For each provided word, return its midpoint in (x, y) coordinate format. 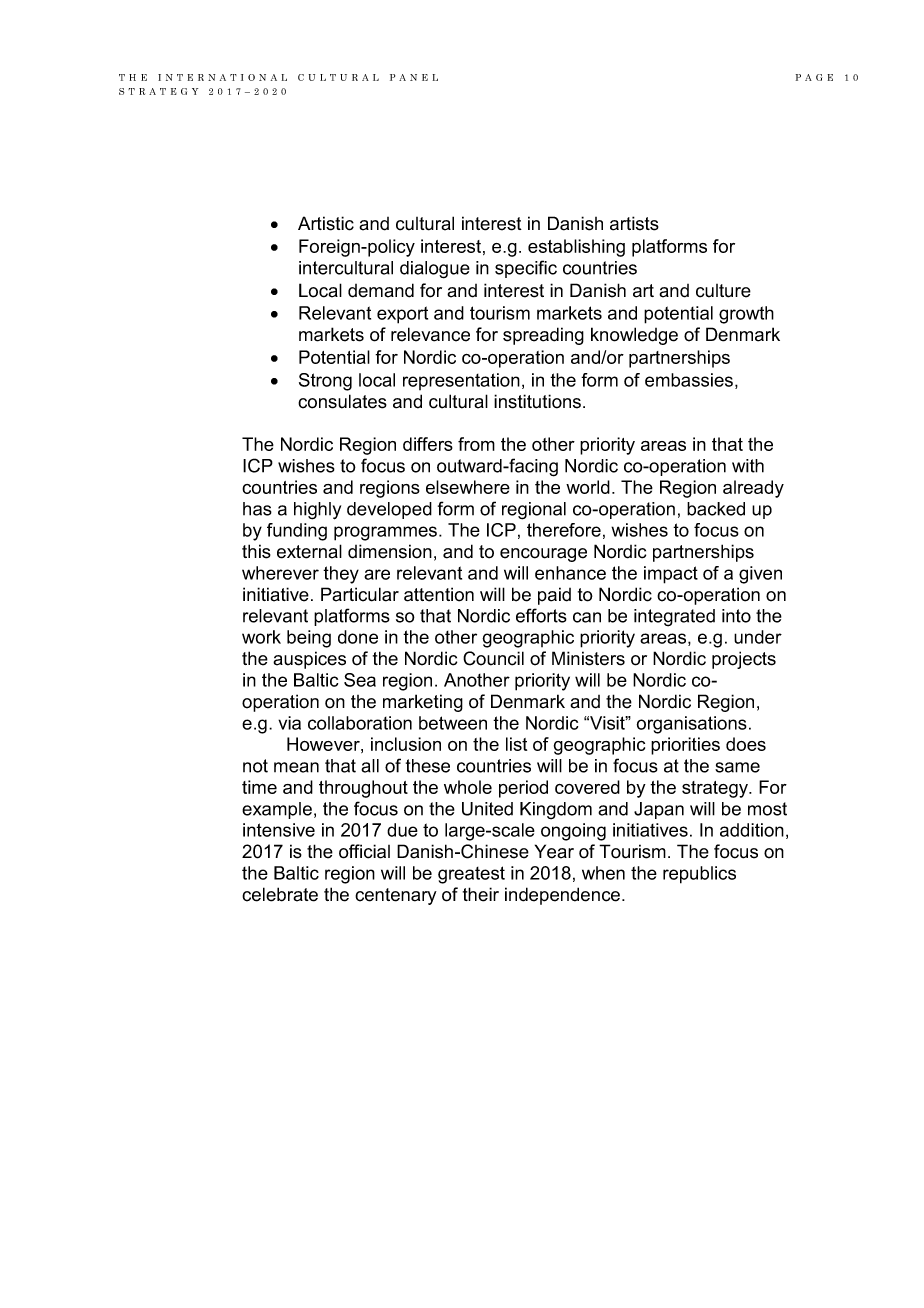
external (309, 551)
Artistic (326, 223)
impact (671, 575)
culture (723, 291)
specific (526, 269)
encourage (543, 555)
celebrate (280, 894)
